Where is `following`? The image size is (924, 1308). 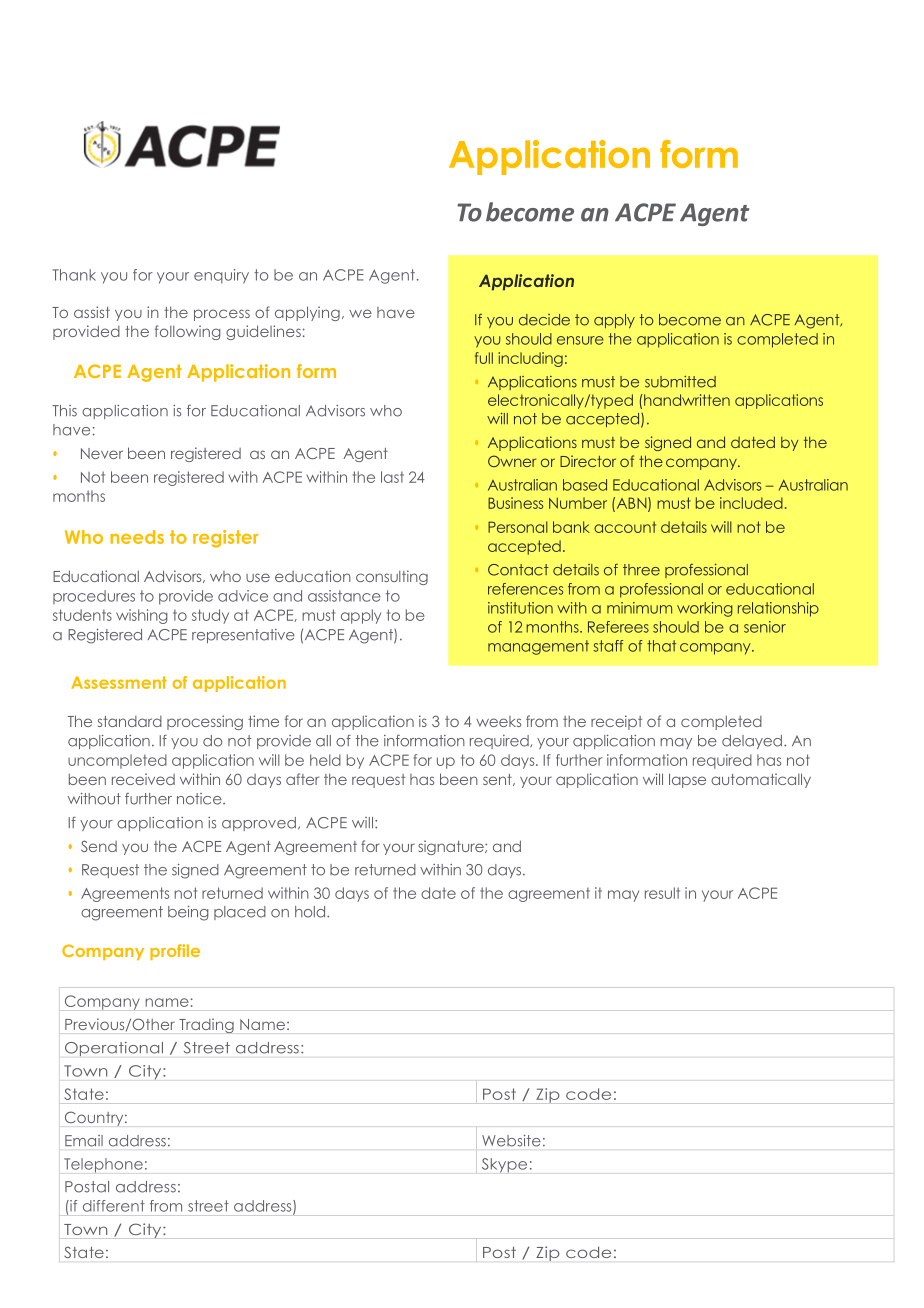
following is located at coordinates (188, 332).
